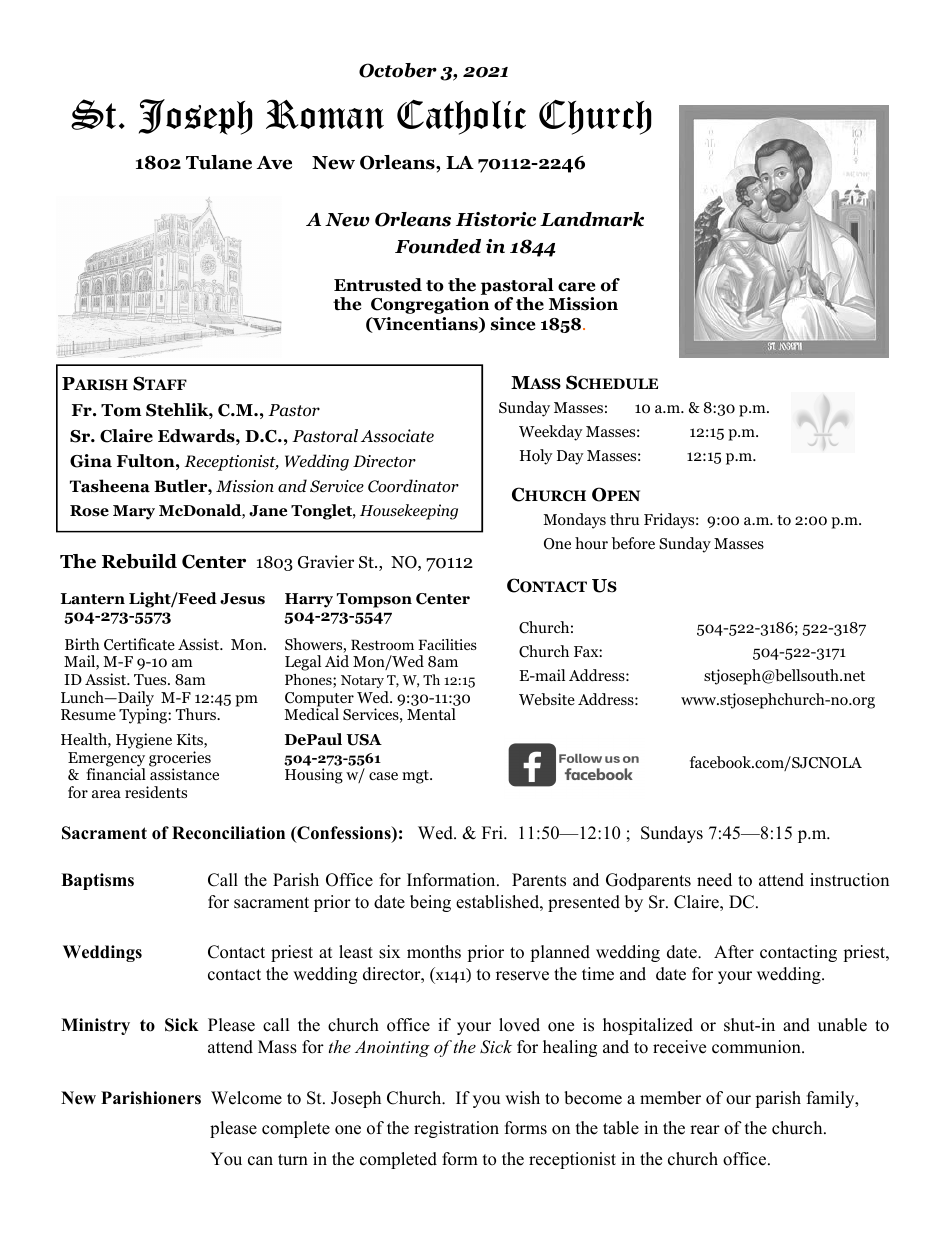  What do you see at coordinates (714, 880) in the image?
I see `need` at bounding box center [714, 880].
